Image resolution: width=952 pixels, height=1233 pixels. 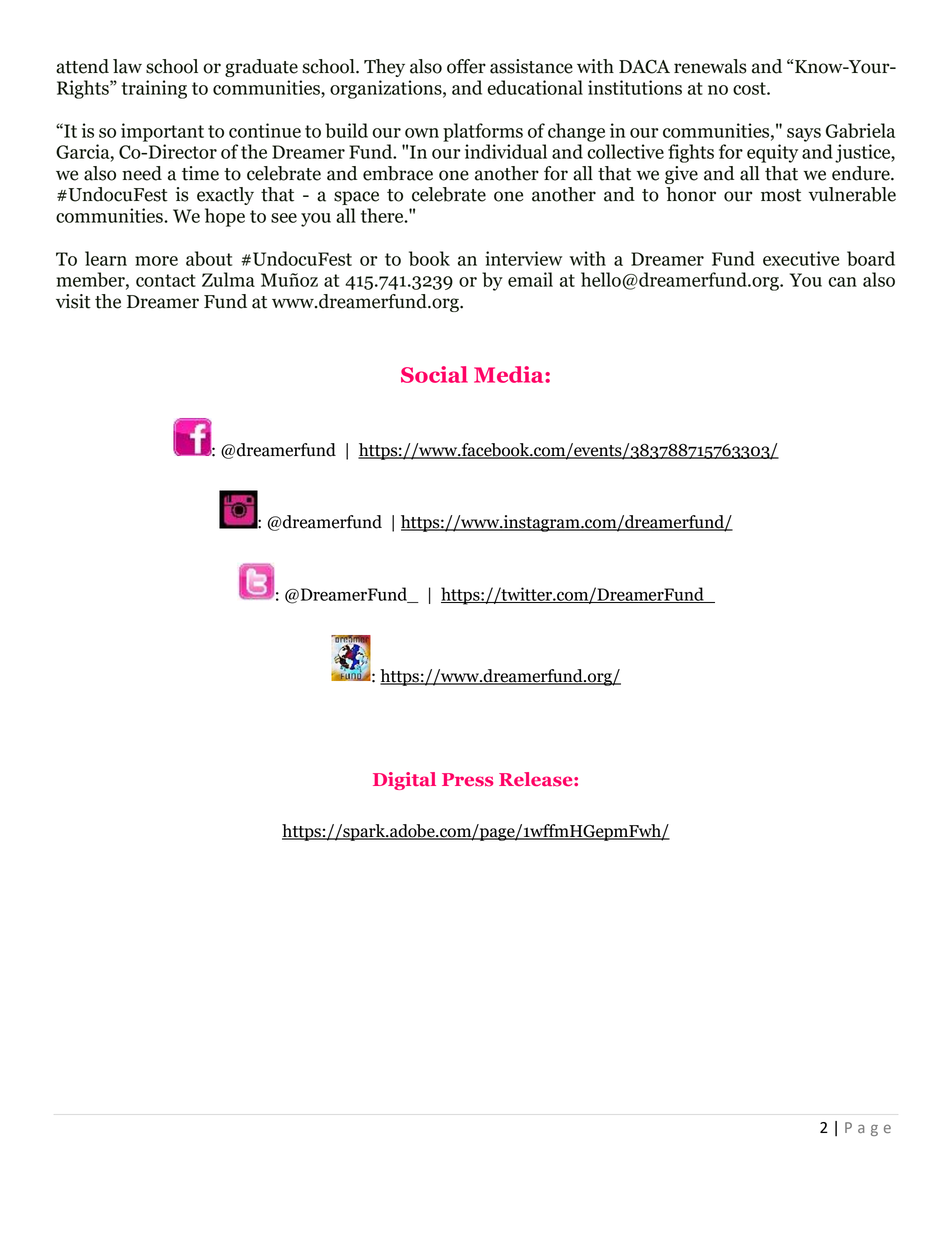 What do you see at coordinates (530, 279) in the screenshot?
I see `email` at bounding box center [530, 279].
